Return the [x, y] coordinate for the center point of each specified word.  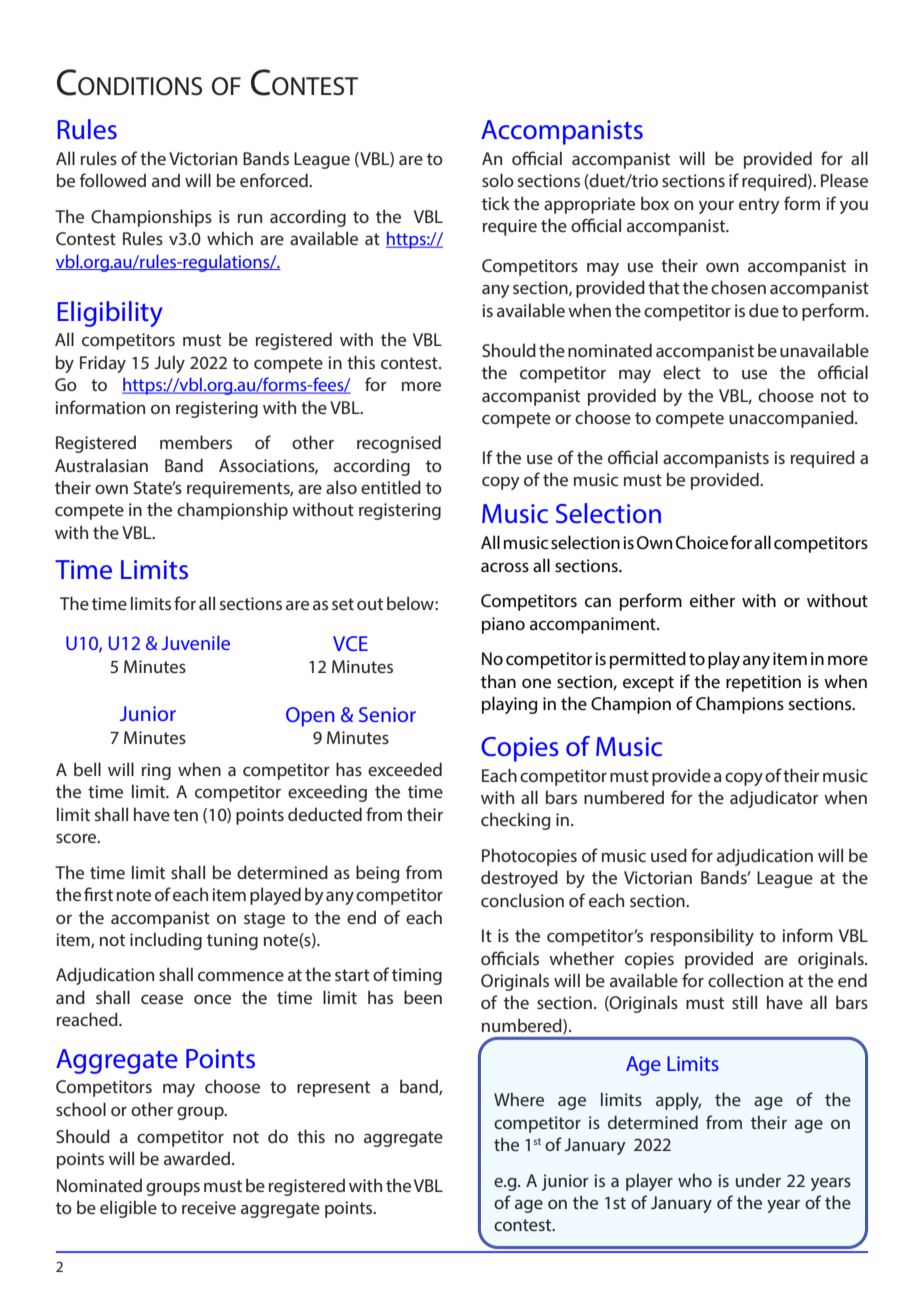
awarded [197, 1158]
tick [496, 203]
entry [759, 206]
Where [519, 1099]
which [230, 238]
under [758, 1180]
